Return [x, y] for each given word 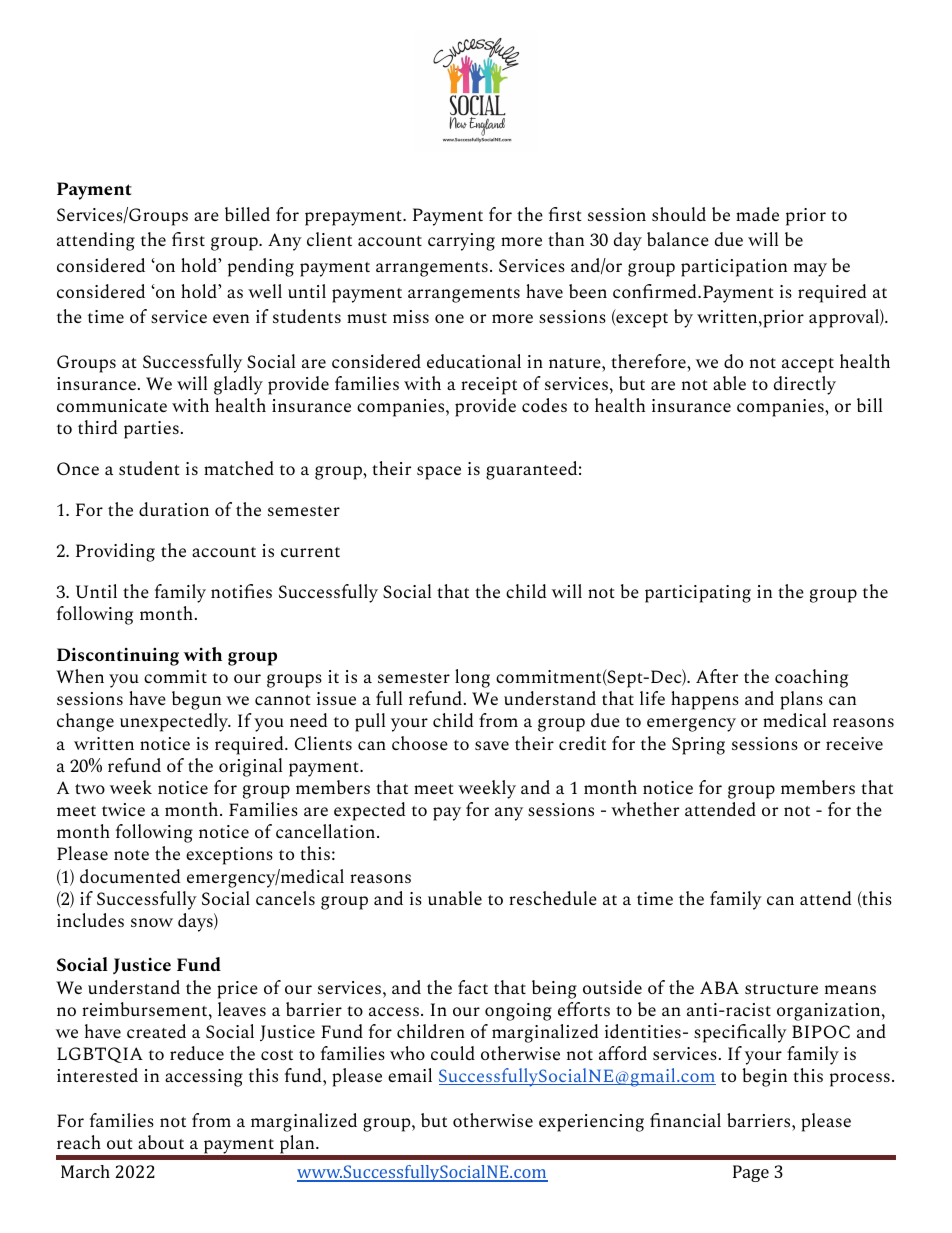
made [757, 214]
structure [781, 989]
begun [196, 700]
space [439, 473]
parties [151, 430]
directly [805, 385]
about [161, 1142]
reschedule [553, 898]
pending [261, 267]
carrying [461, 242]
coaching [811, 678]
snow [152, 922]
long [472, 678]
